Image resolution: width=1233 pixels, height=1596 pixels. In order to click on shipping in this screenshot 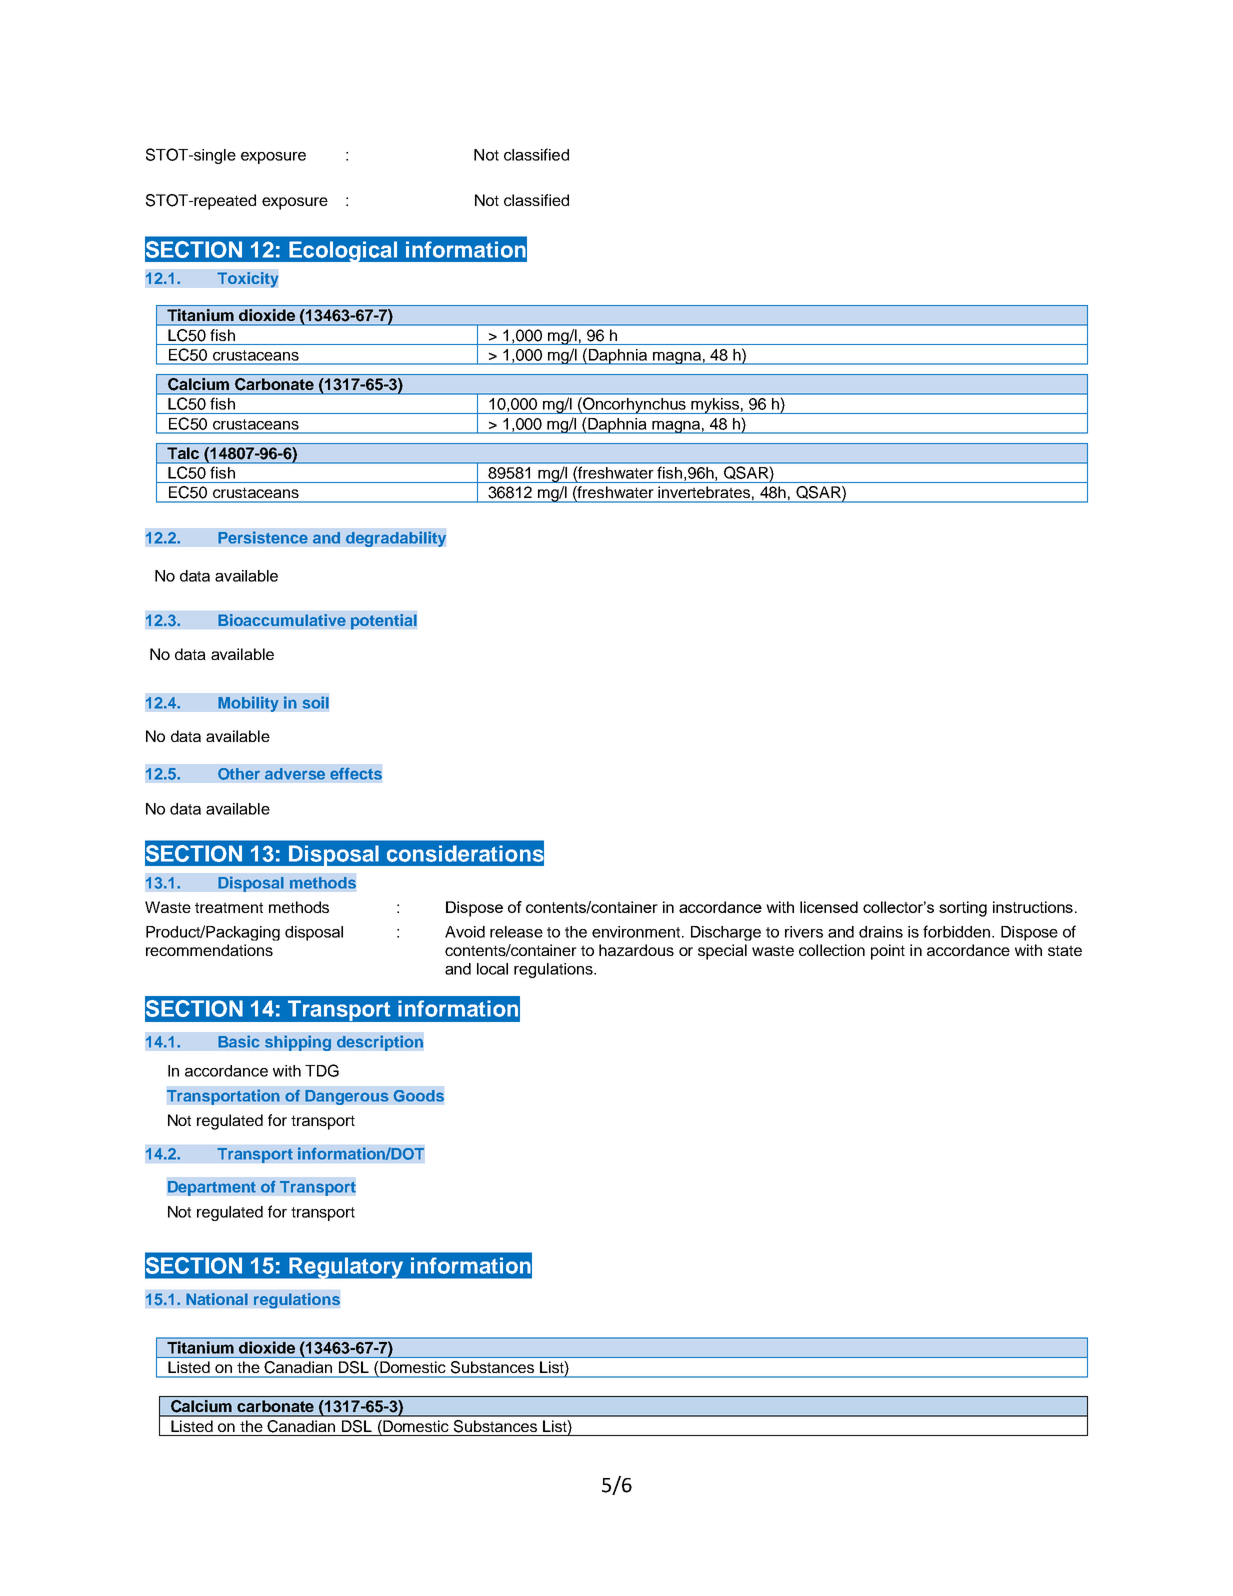, I will do `click(298, 1043)`.
